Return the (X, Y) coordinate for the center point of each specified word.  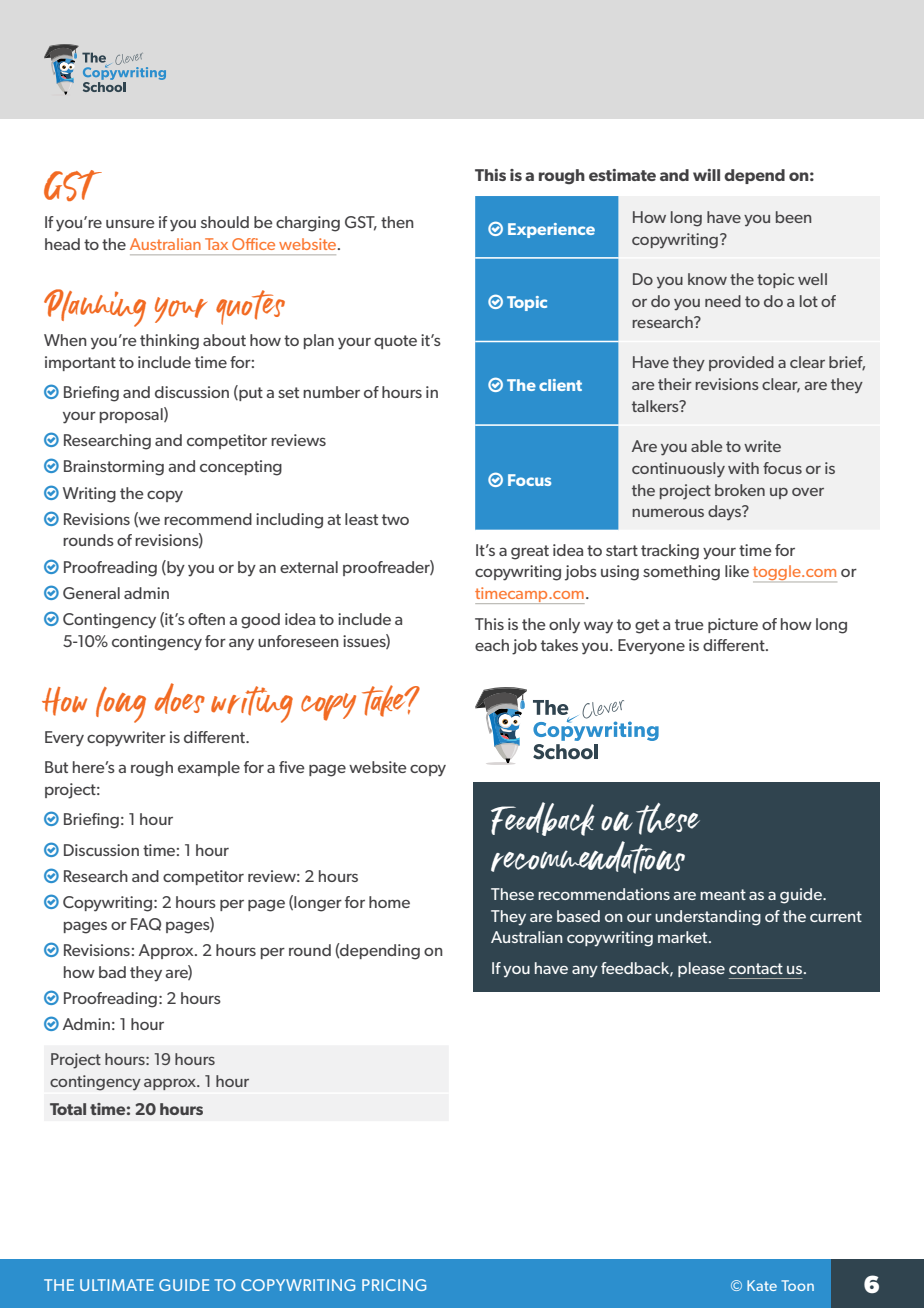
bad (112, 972)
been (793, 217)
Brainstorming (114, 468)
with (743, 468)
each (492, 645)
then (397, 222)
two (395, 519)
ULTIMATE (117, 1285)
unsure (130, 224)
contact (756, 968)
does (180, 698)
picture (733, 625)
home (389, 902)
